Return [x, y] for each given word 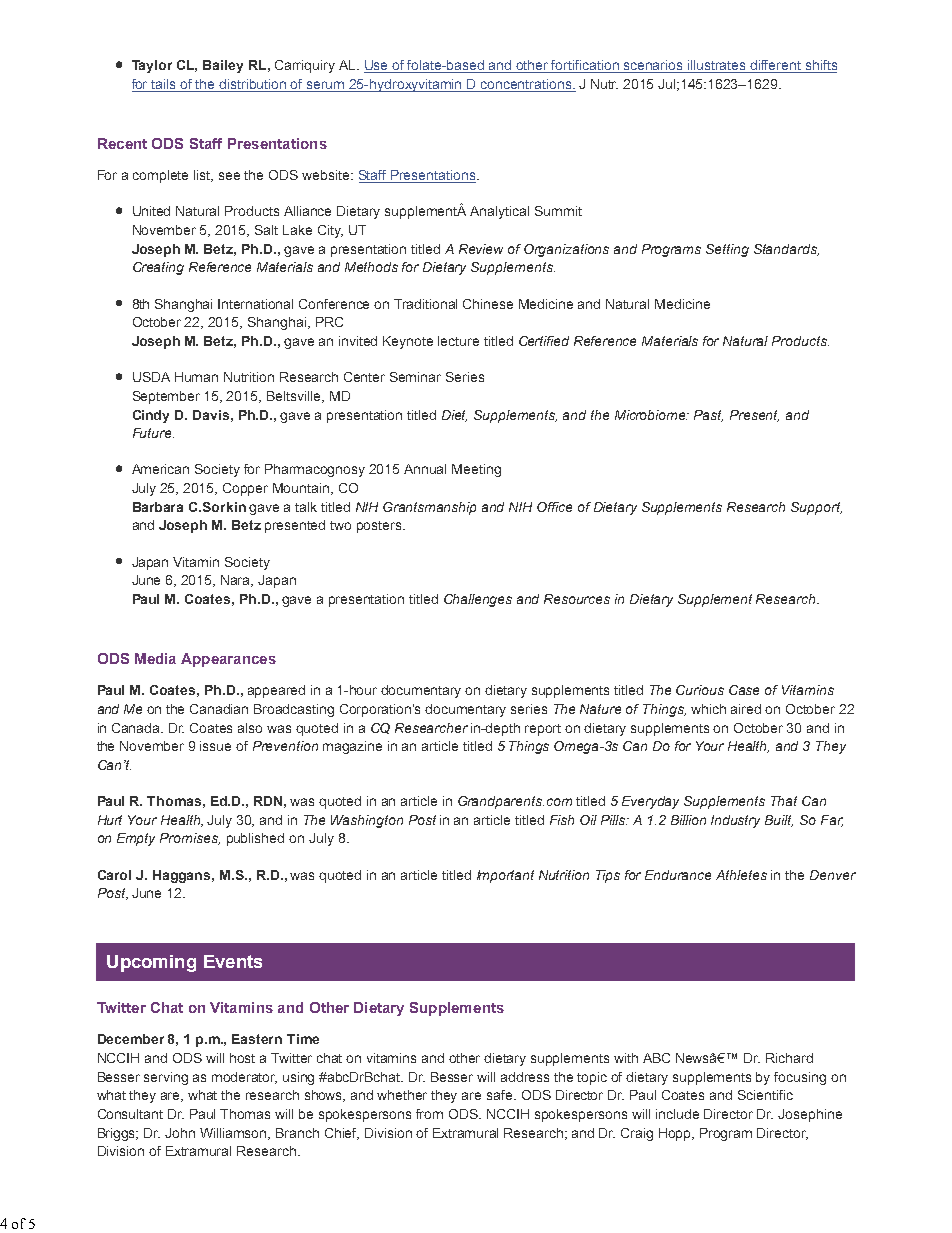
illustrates [717, 66]
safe [501, 1095]
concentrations [526, 85]
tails [164, 85]
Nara [237, 581]
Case [744, 690]
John [180, 1133]
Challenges [478, 600]
